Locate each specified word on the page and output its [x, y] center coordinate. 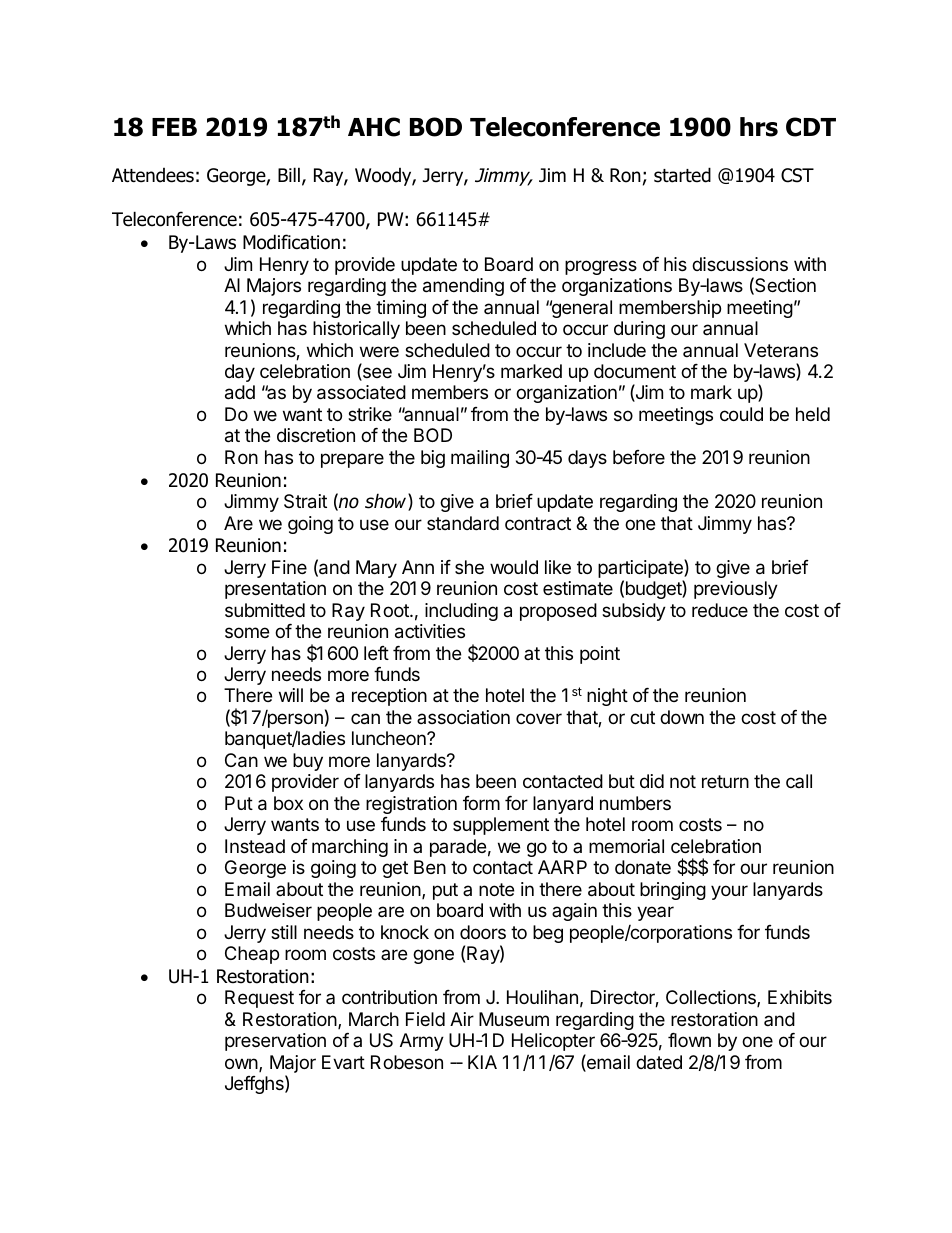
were [379, 351]
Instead [255, 846]
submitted [265, 610]
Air [462, 1019]
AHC [374, 127]
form [481, 803]
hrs [759, 127]
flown [689, 1040]
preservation [275, 1042]
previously [736, 590]
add [240, 392]
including [461, 612]
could [741, 414]
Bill [289, 174]
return [725, 781]
